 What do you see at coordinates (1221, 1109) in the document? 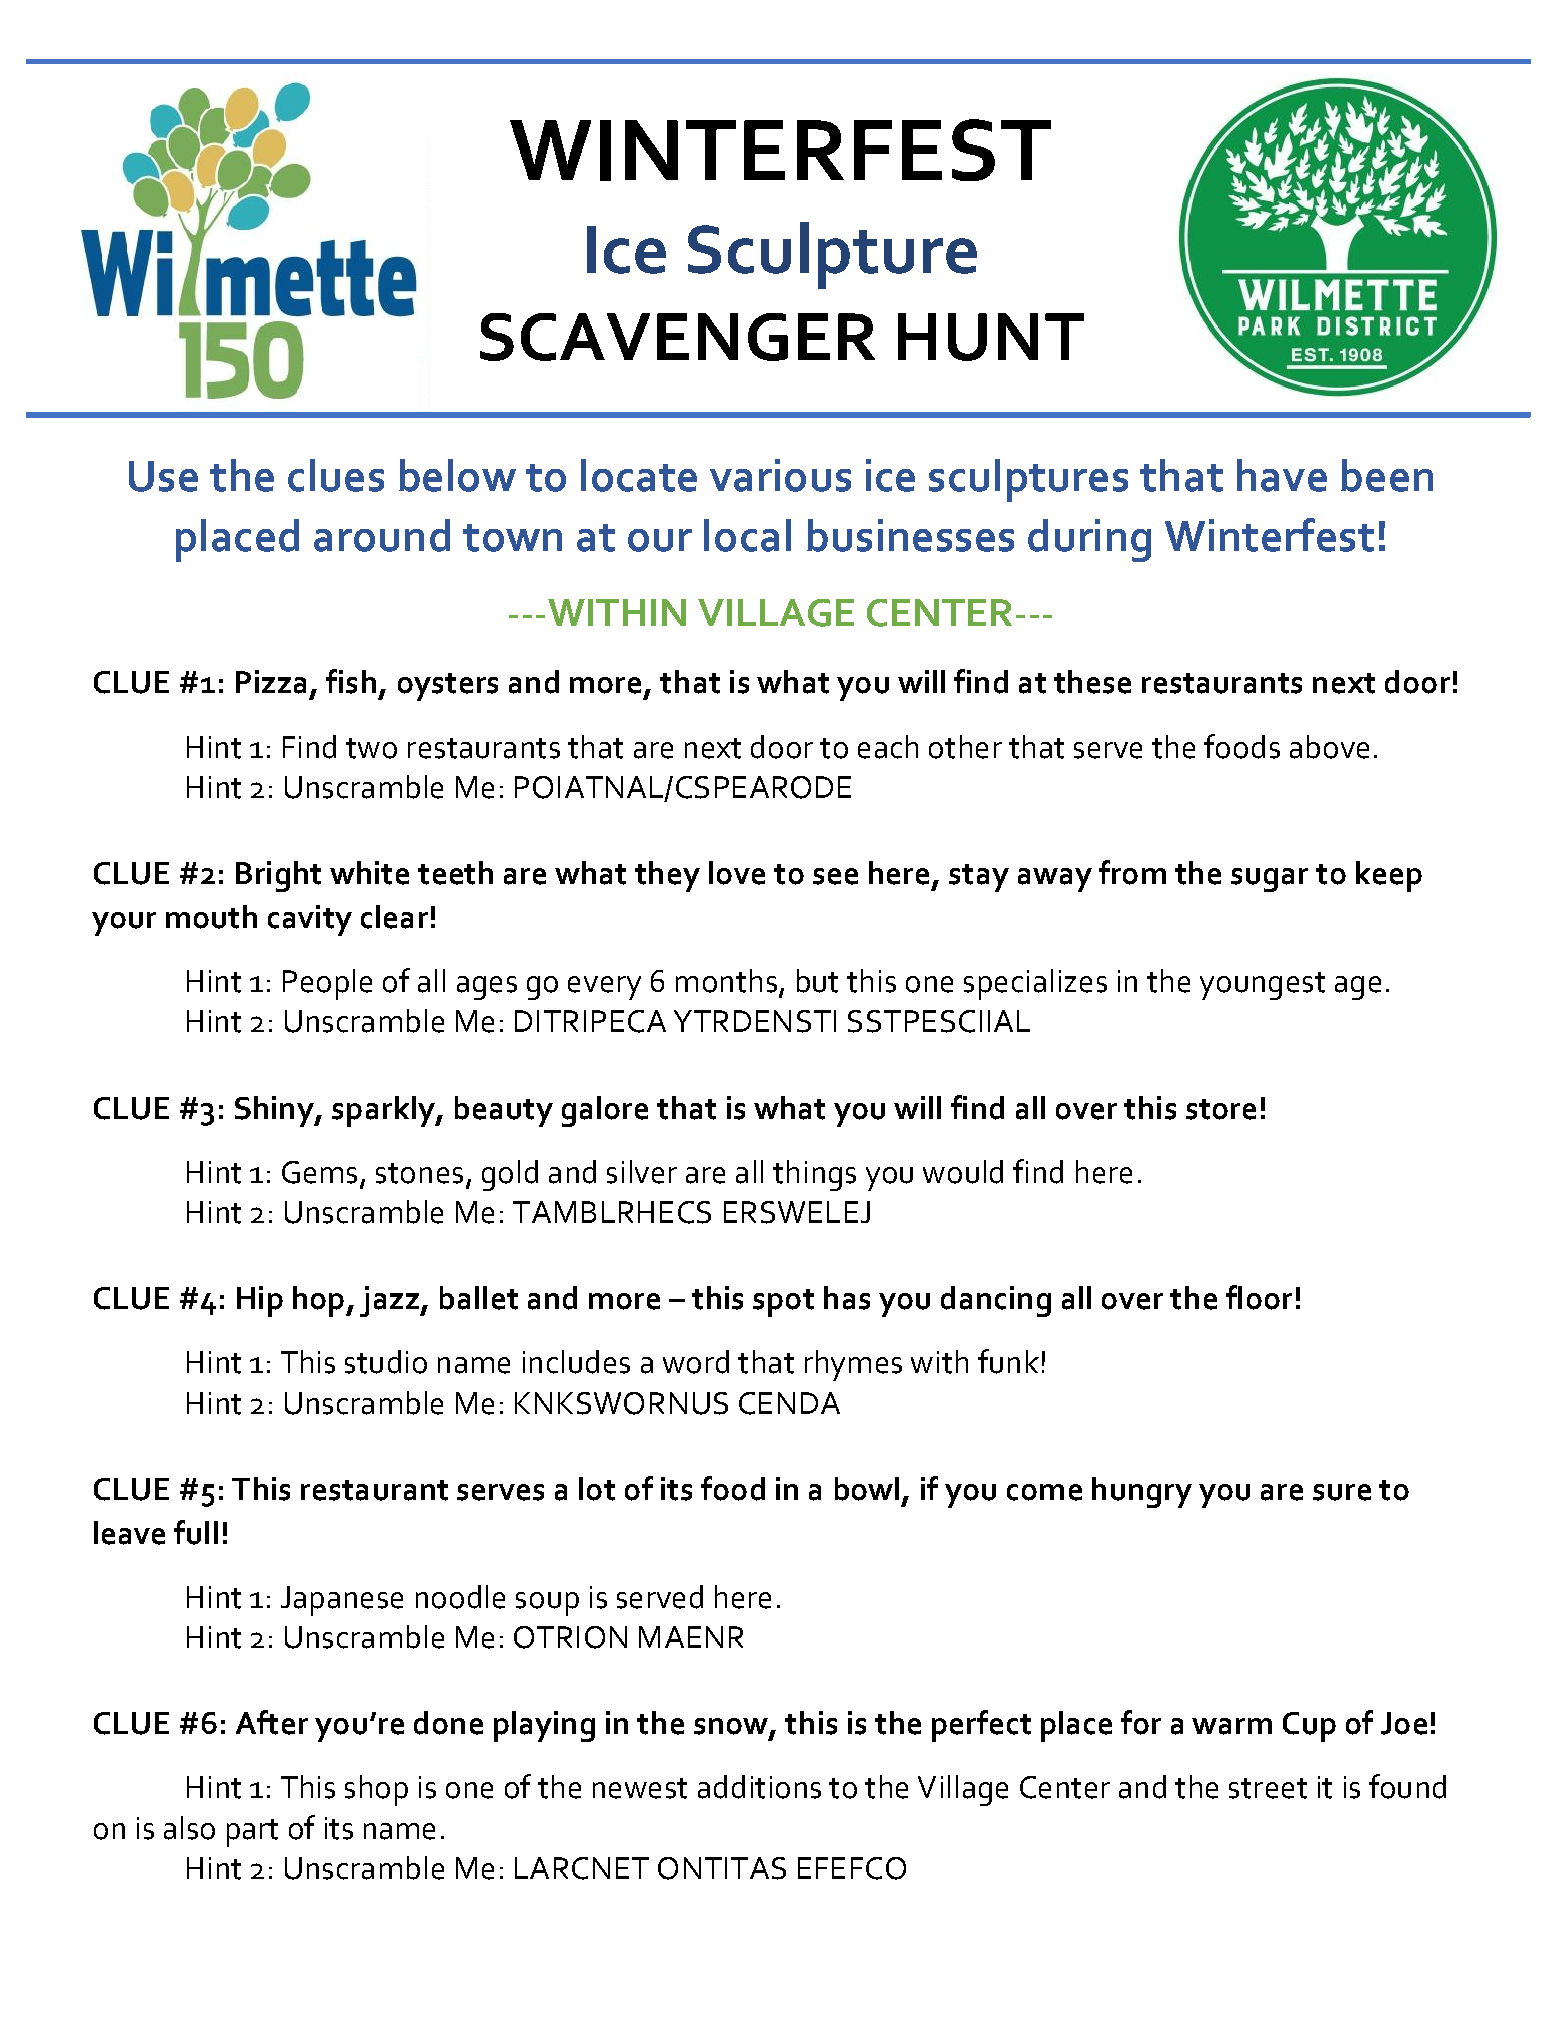
I see `store` at bounding box center [1221, 1109].
